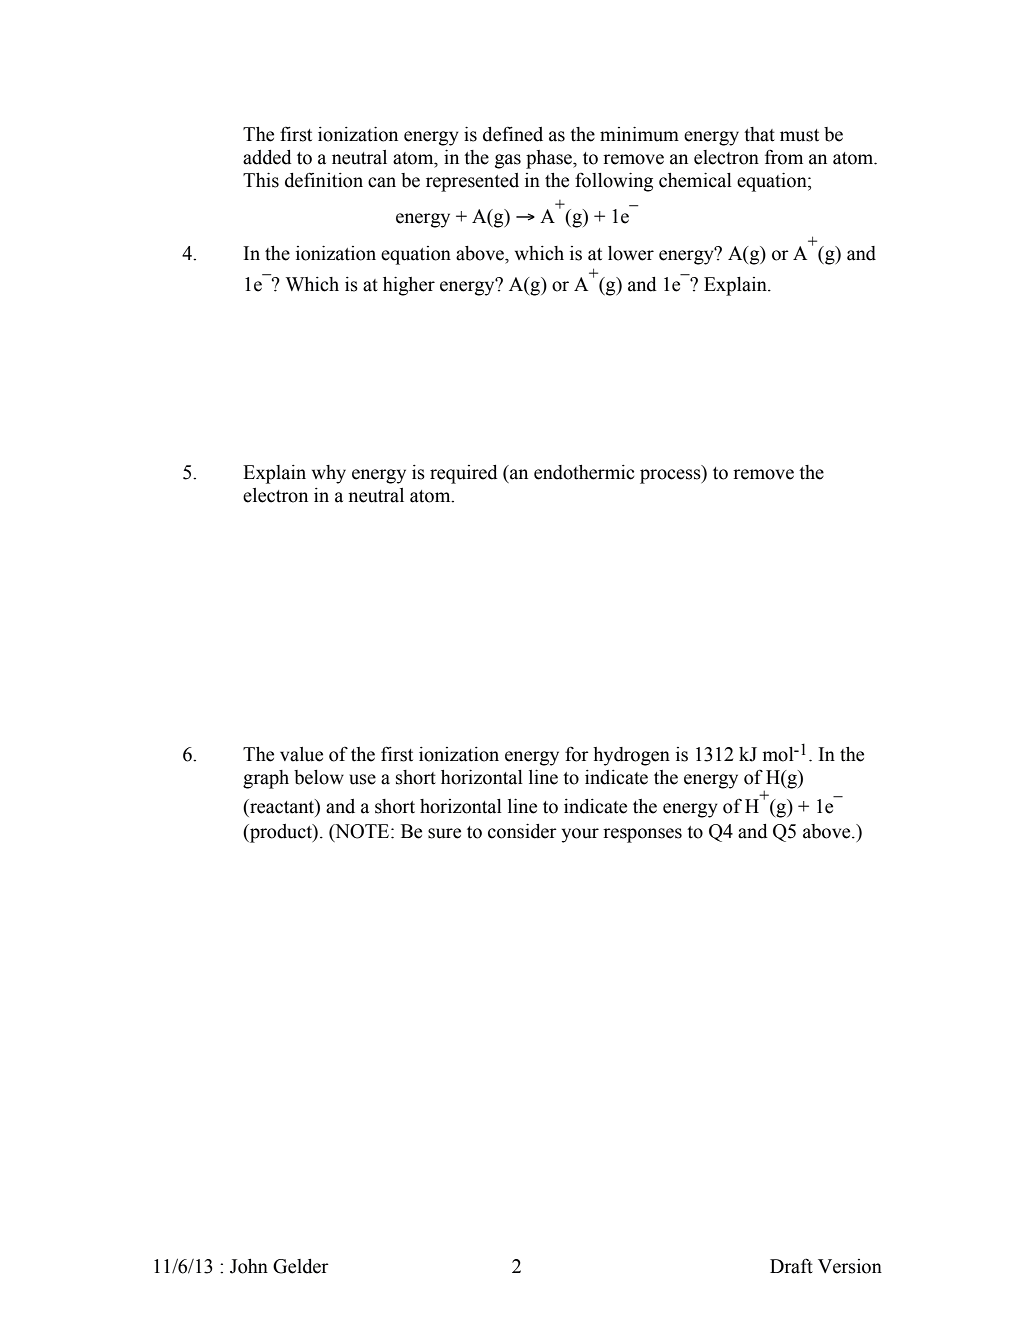  I want to click on why, so click(329, 474).
